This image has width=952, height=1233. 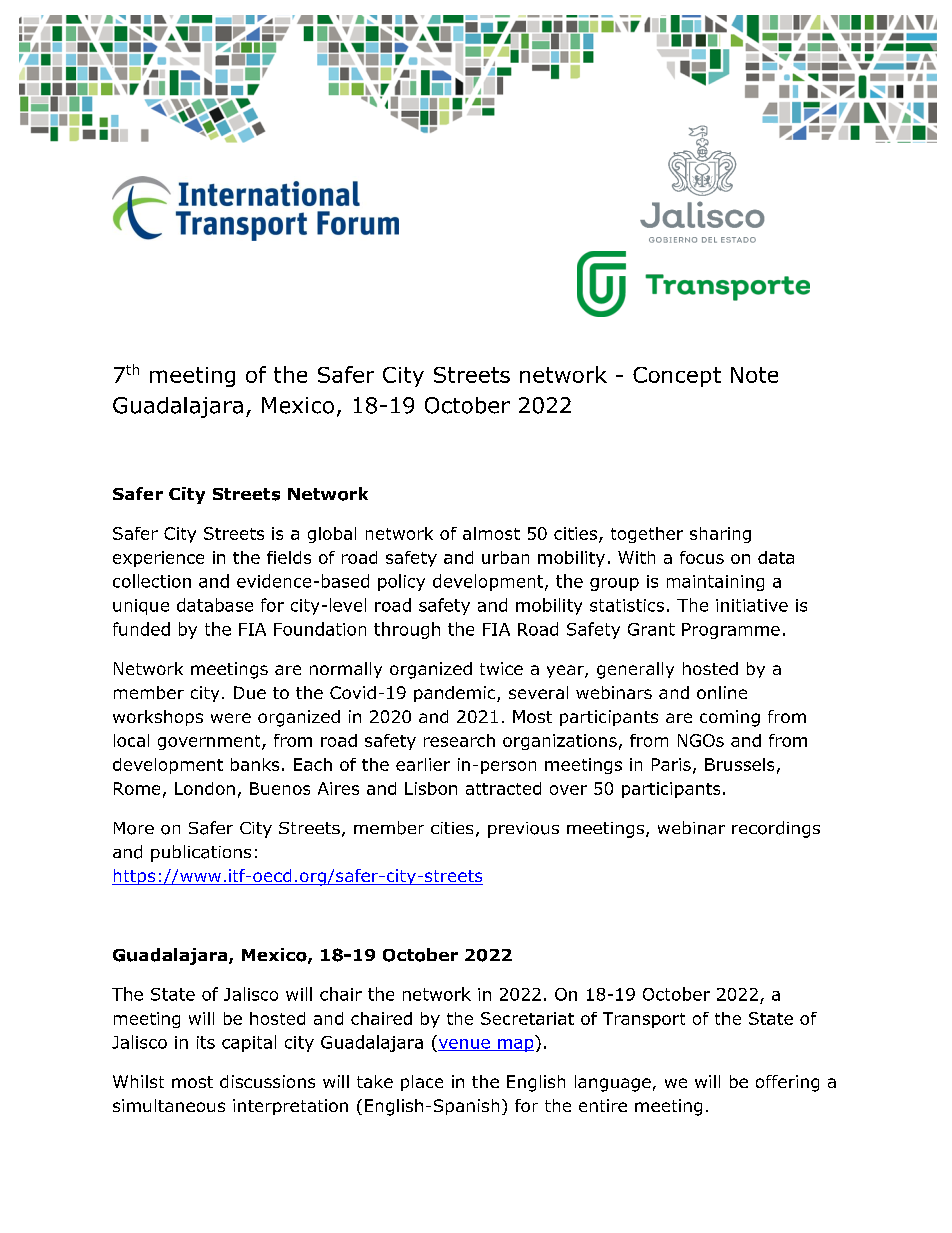 I want to click on global, so click(x=332, y=535).
